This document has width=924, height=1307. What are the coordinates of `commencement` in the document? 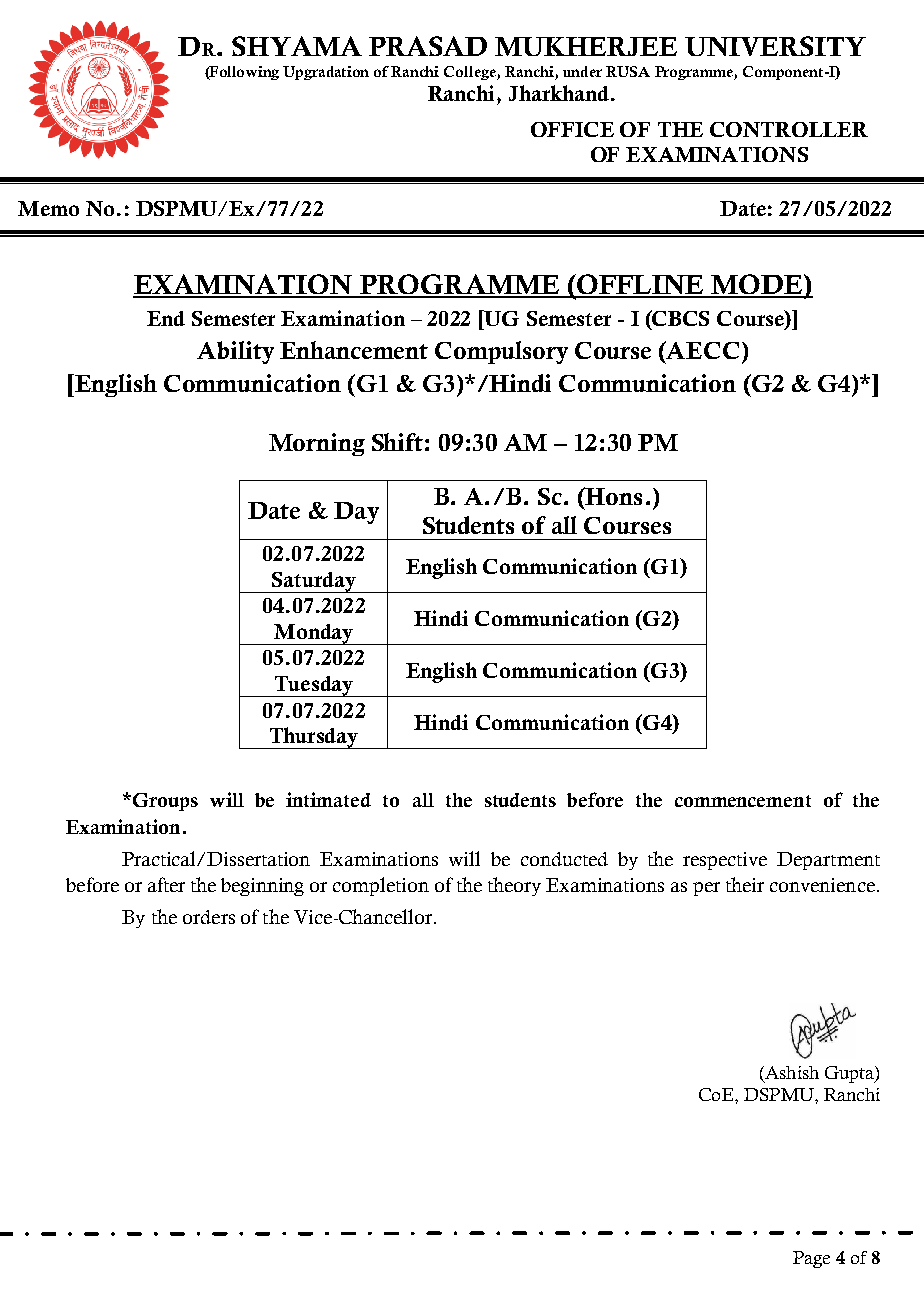 It's located at (743, 801).
